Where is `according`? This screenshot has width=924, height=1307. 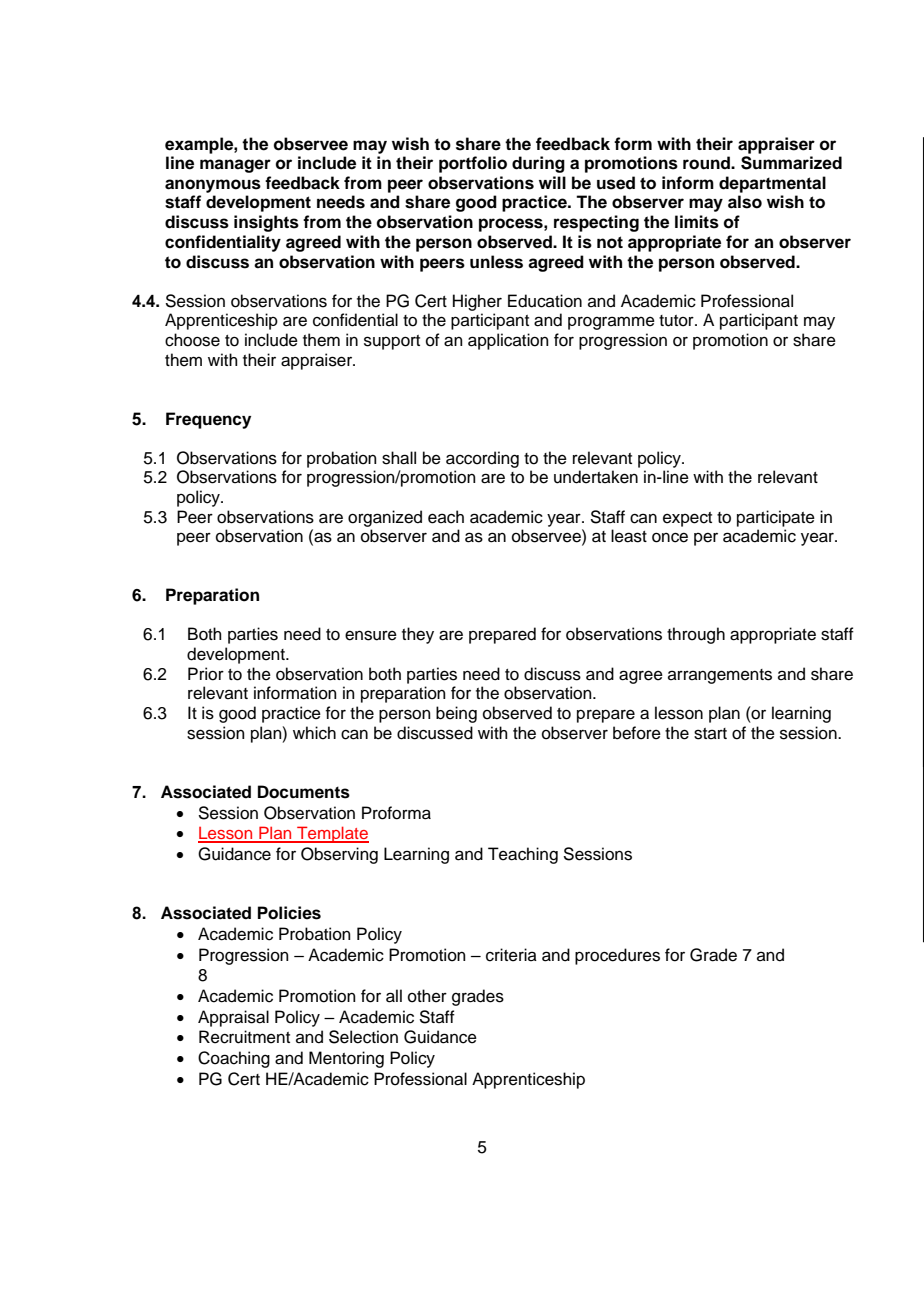 according is located at coordinates (482, 459).
